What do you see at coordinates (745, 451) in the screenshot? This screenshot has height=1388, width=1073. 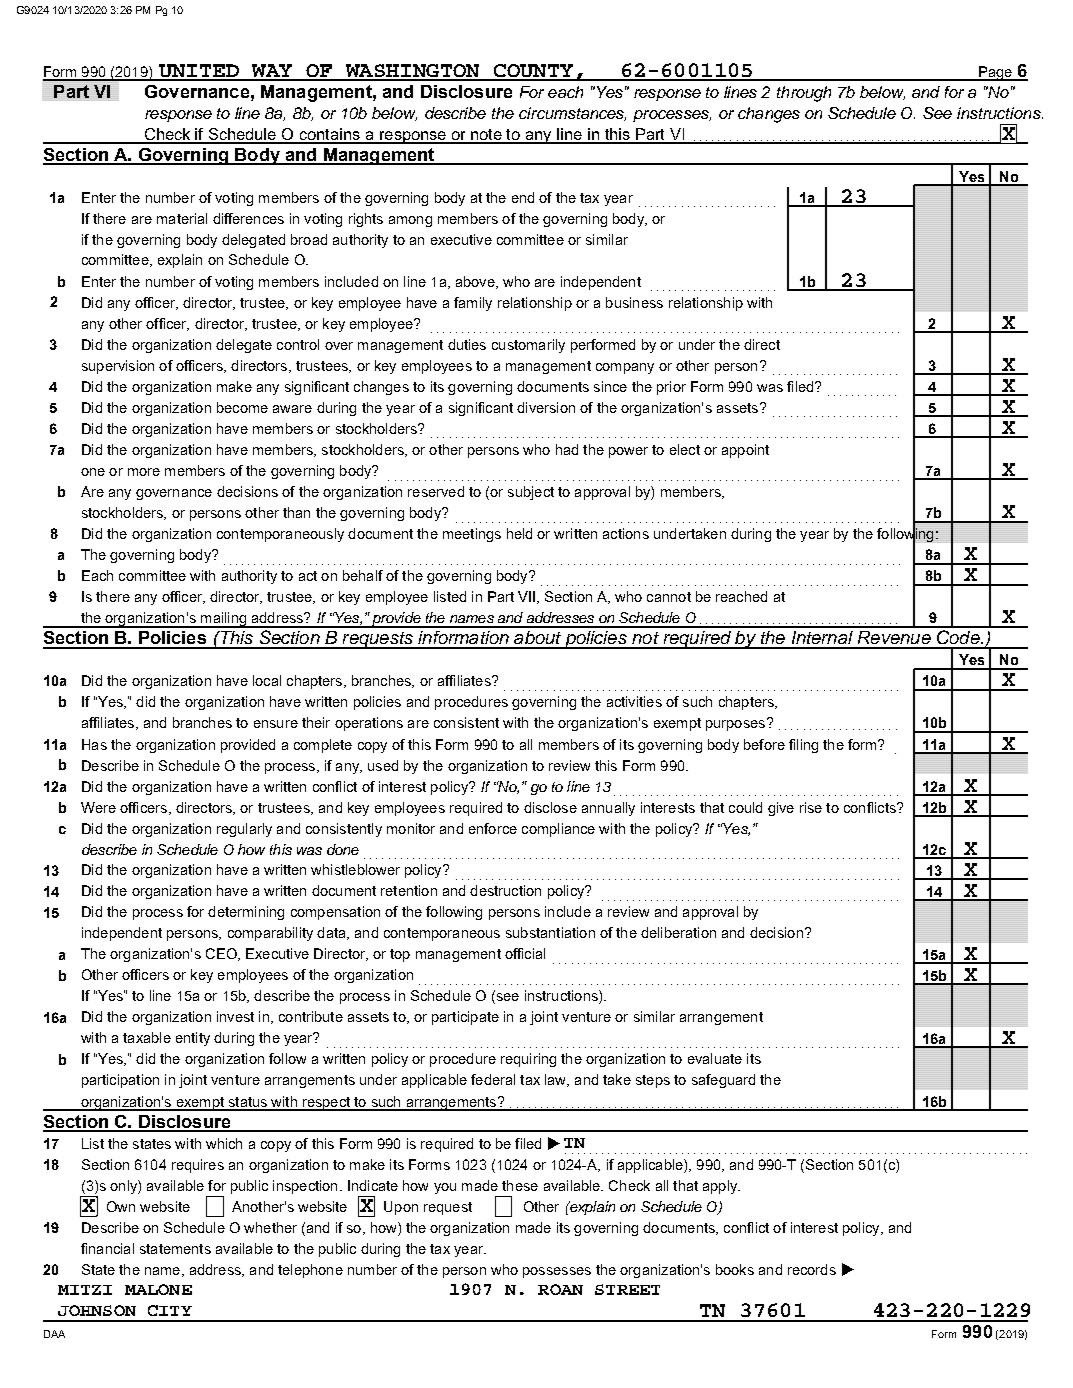 I see `appoint` at bounding box center [745, 451].
